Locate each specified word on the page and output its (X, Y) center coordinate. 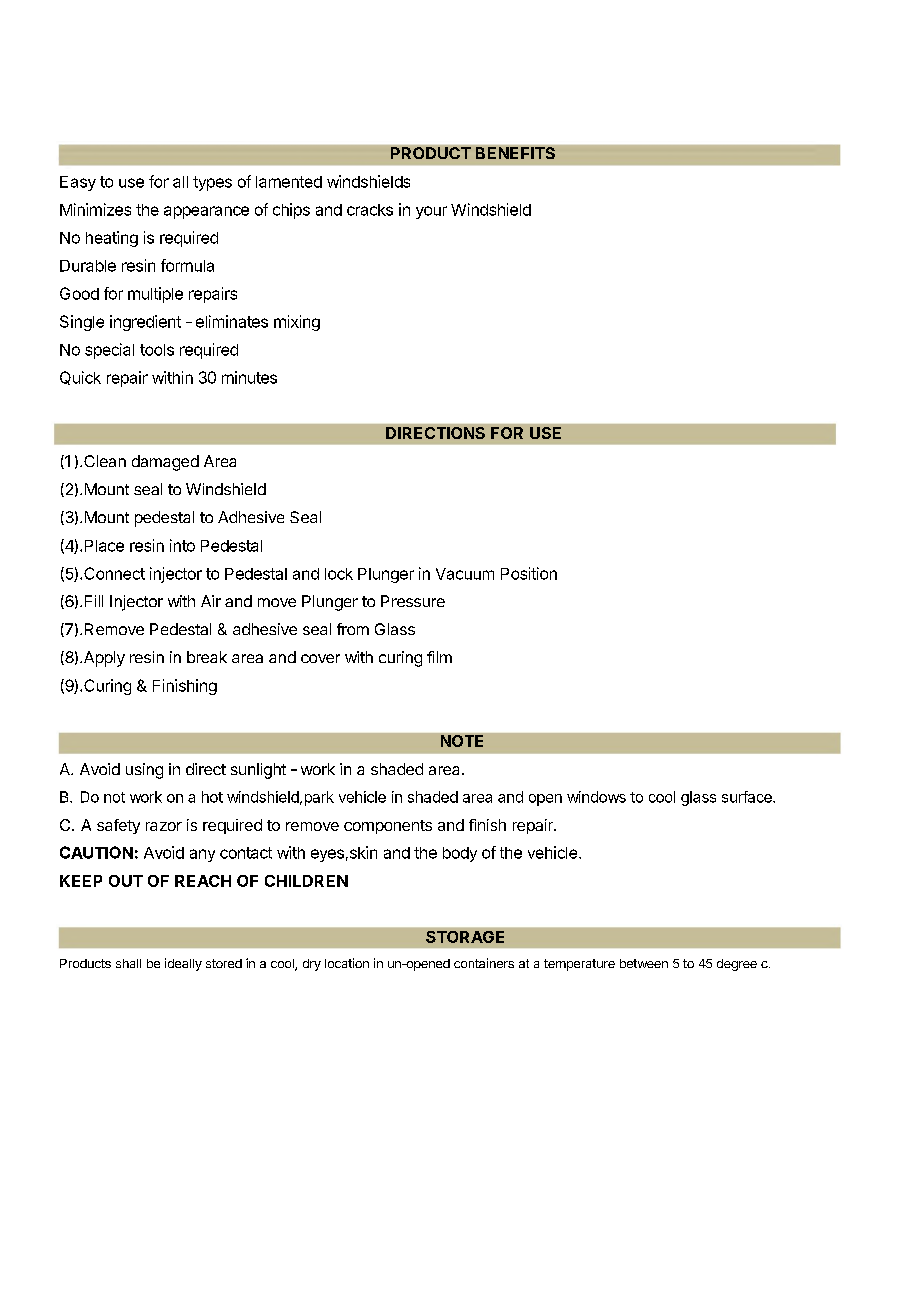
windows (596, 797)
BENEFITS (515, 153)
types (212, 183)
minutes (249, 377)
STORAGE (465, 937)
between (644, 963)
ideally (183, 964)
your (431, 212)
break (207, 657)
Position (529, 573)
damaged (165, 463)
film (439, 657)
